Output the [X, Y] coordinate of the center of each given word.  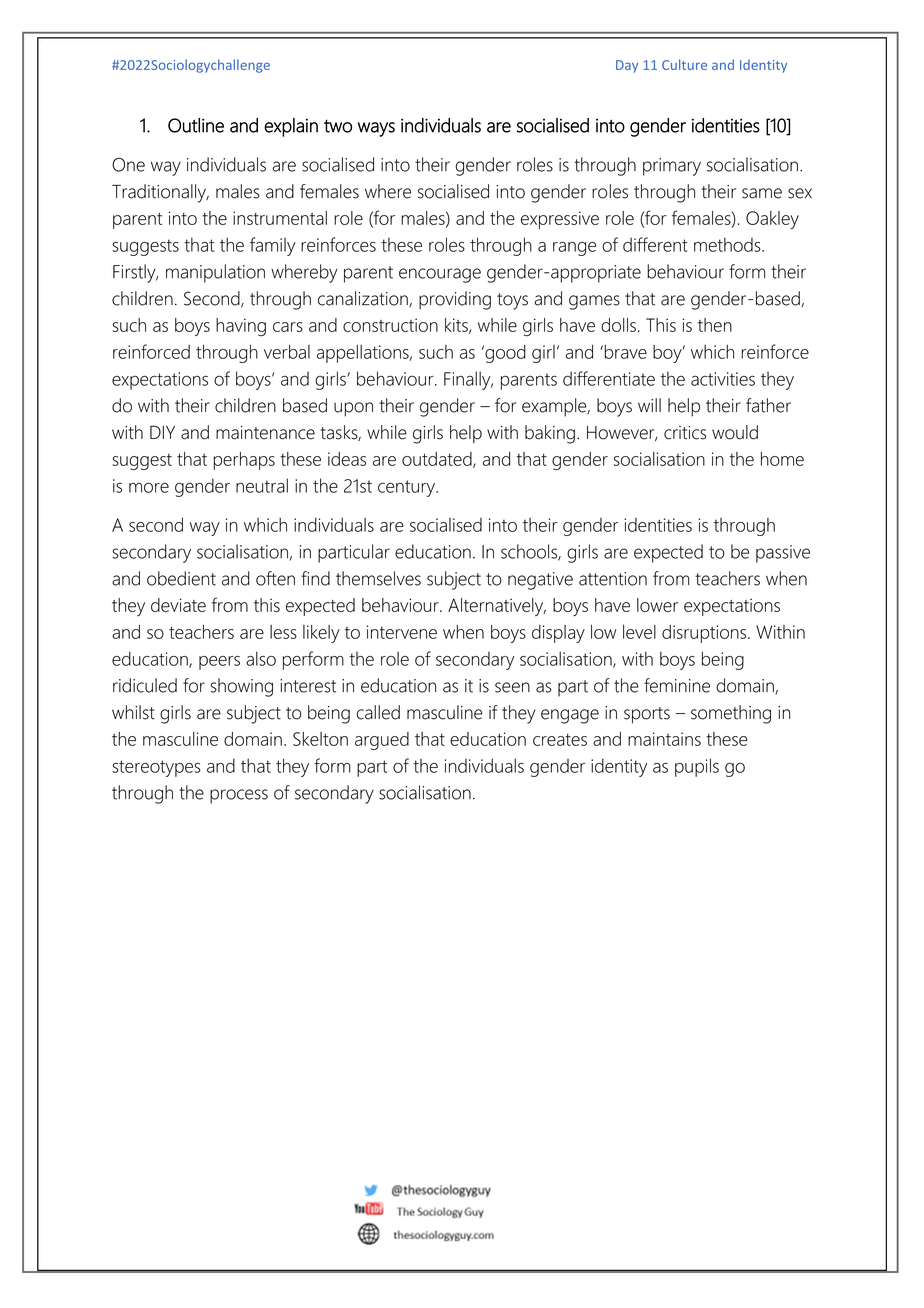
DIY [162, 432]
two [338, 126]
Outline [196, 125]
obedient [181, 578]
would [735, 432]
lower [657, 605]
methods [728, 245]
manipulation [215, 273]
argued [382, 741]
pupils [697, 767]
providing [455, 300]
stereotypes [156, 768]
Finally [468, 380]
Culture [684, 64]
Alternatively [497, 607]
